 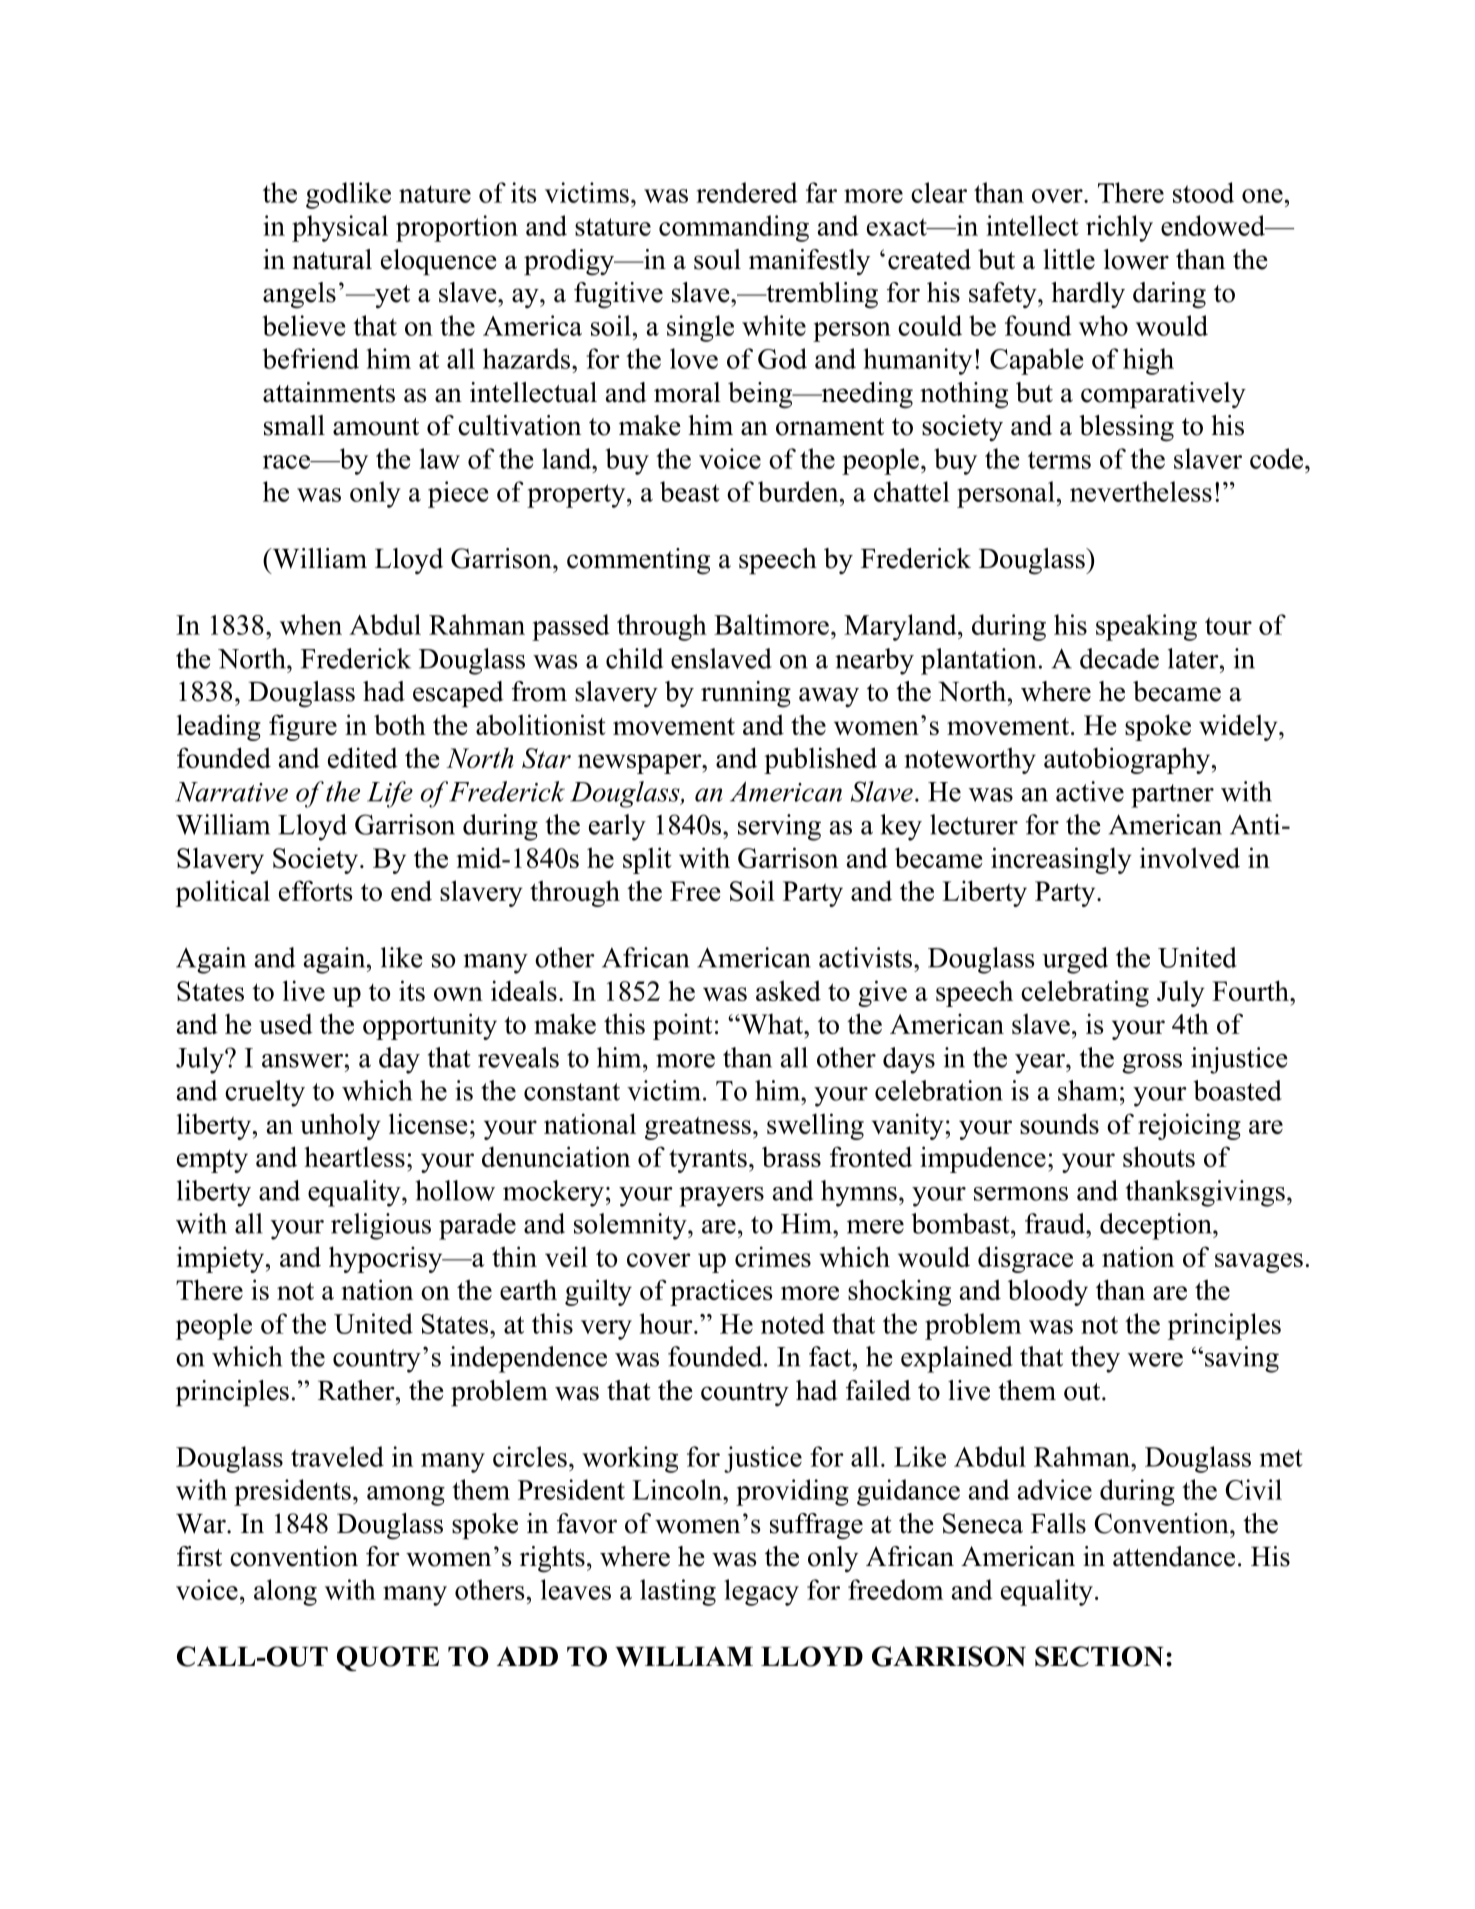 What do you see at coordinates (1119, 228) in the document?
I see `richly` at bounding box center [1119, 228].
